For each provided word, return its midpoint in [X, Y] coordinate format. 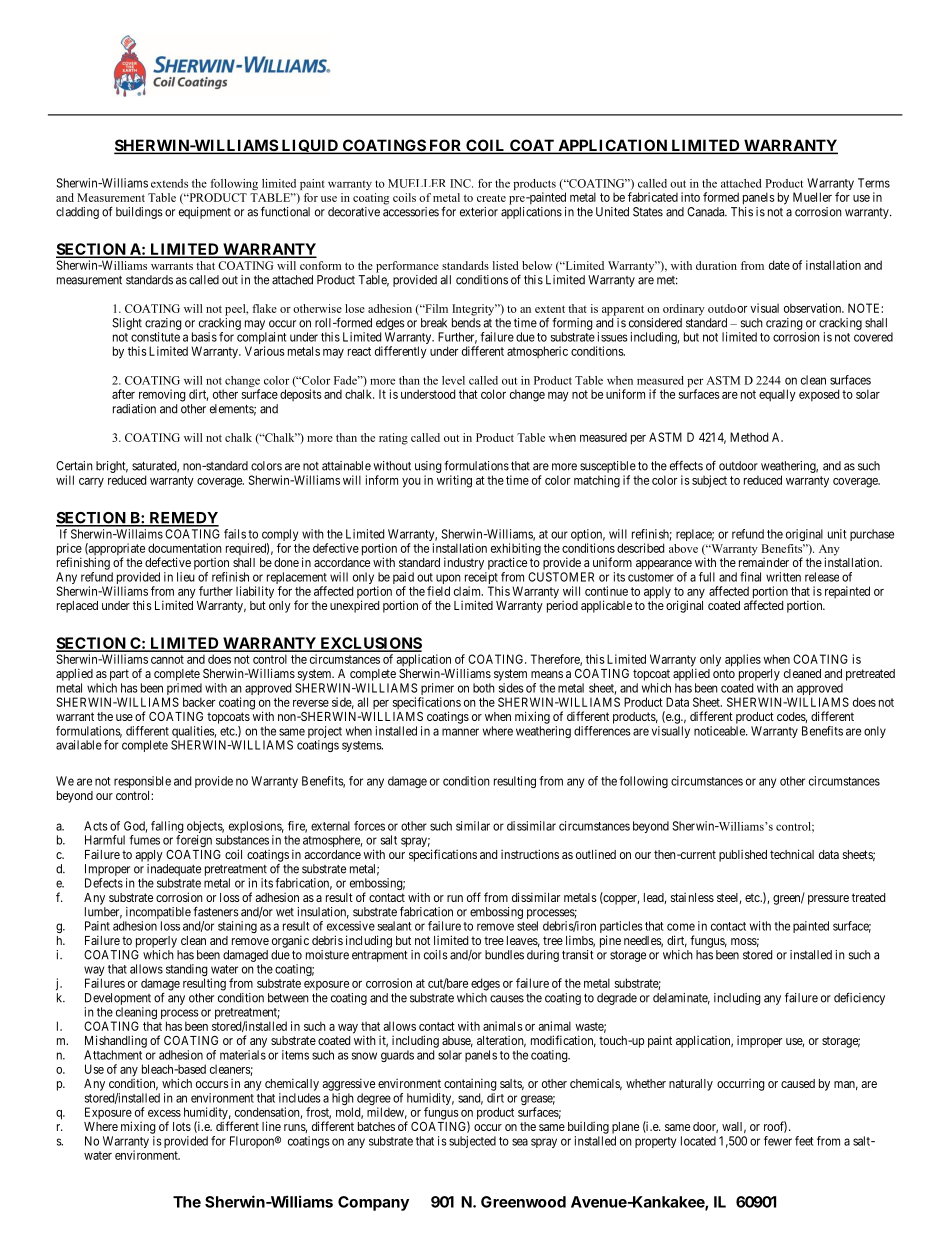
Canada [707, 212]
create [491, 198]
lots [182, 1126]
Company [373, 1203]
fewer [778, 1141]
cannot [167, 659]
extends [169, 183]
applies [743, 660]
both [484, 688]
